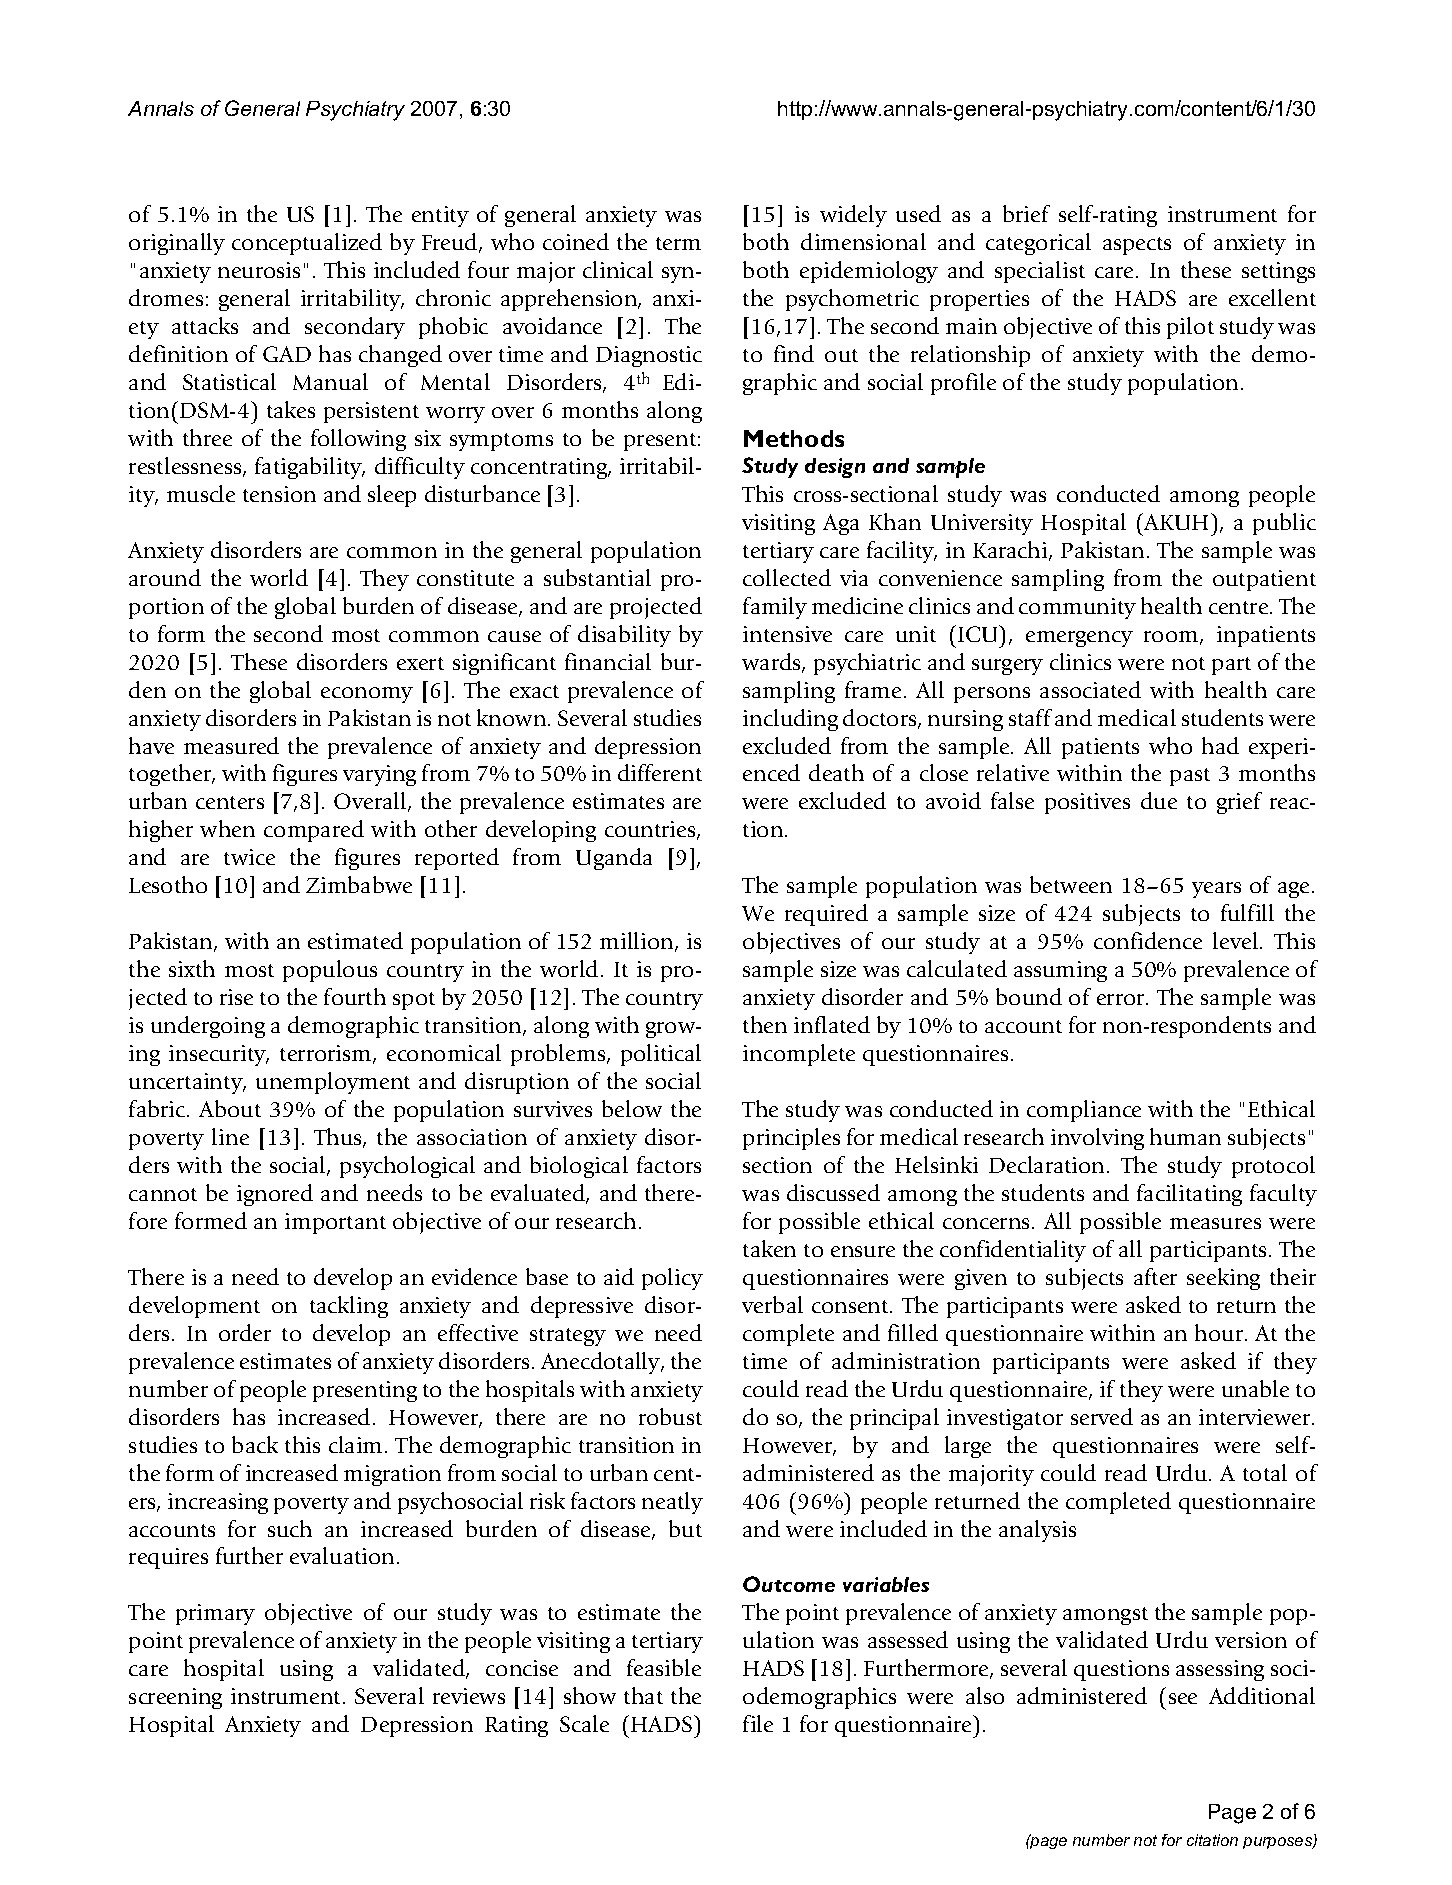 Image resolution: width=1452 pixels, height=1885 pixels. What do you see at coordinates (175, 1698) in the page?
I see `screening` at bounding box center [175, 1698].
